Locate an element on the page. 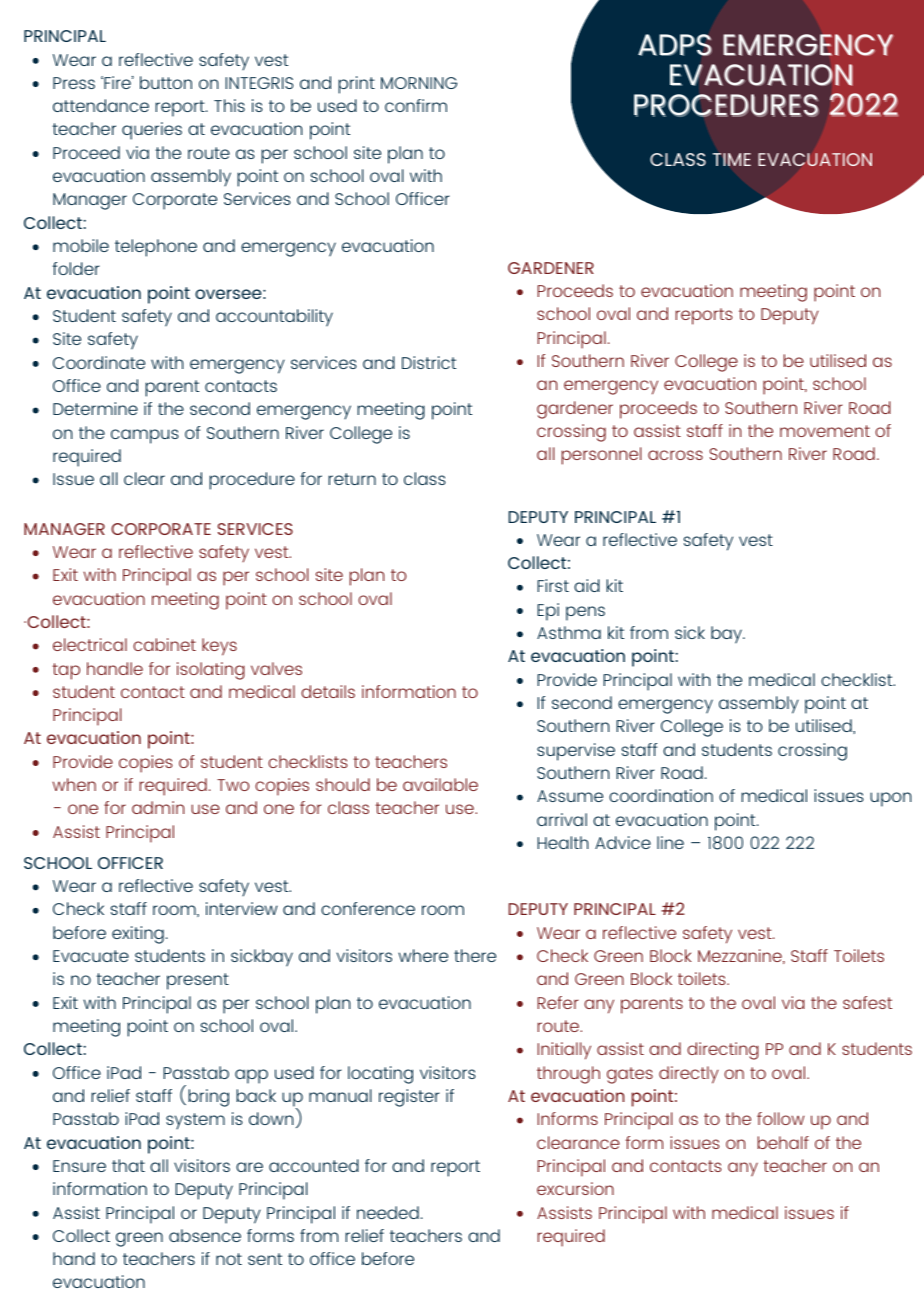 The width and height of the document is (924, 1308). upon is located at coordinates (890, 799).
